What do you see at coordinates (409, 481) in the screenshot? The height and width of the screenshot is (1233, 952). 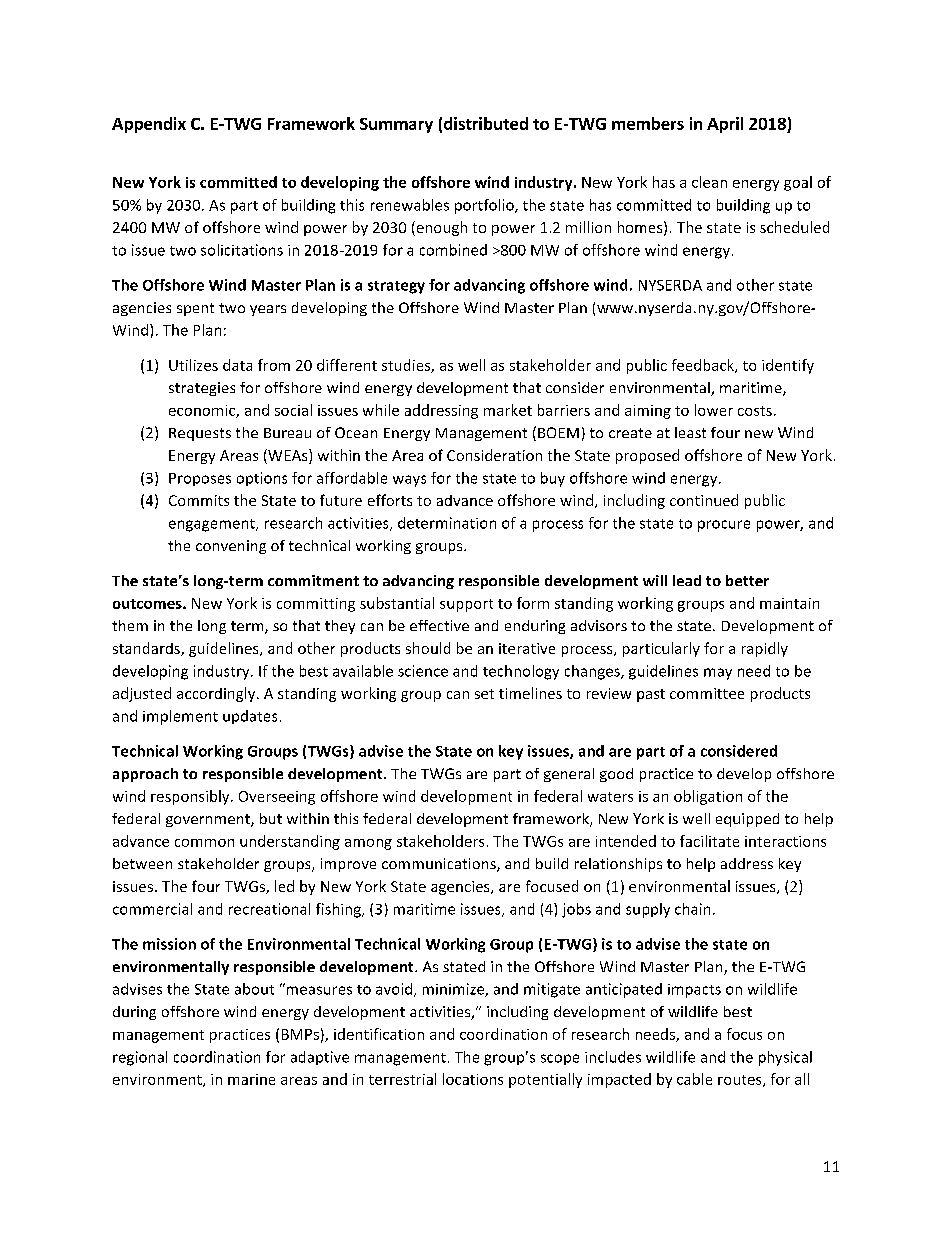 I see `ways` at bounding box center [409, 481].
